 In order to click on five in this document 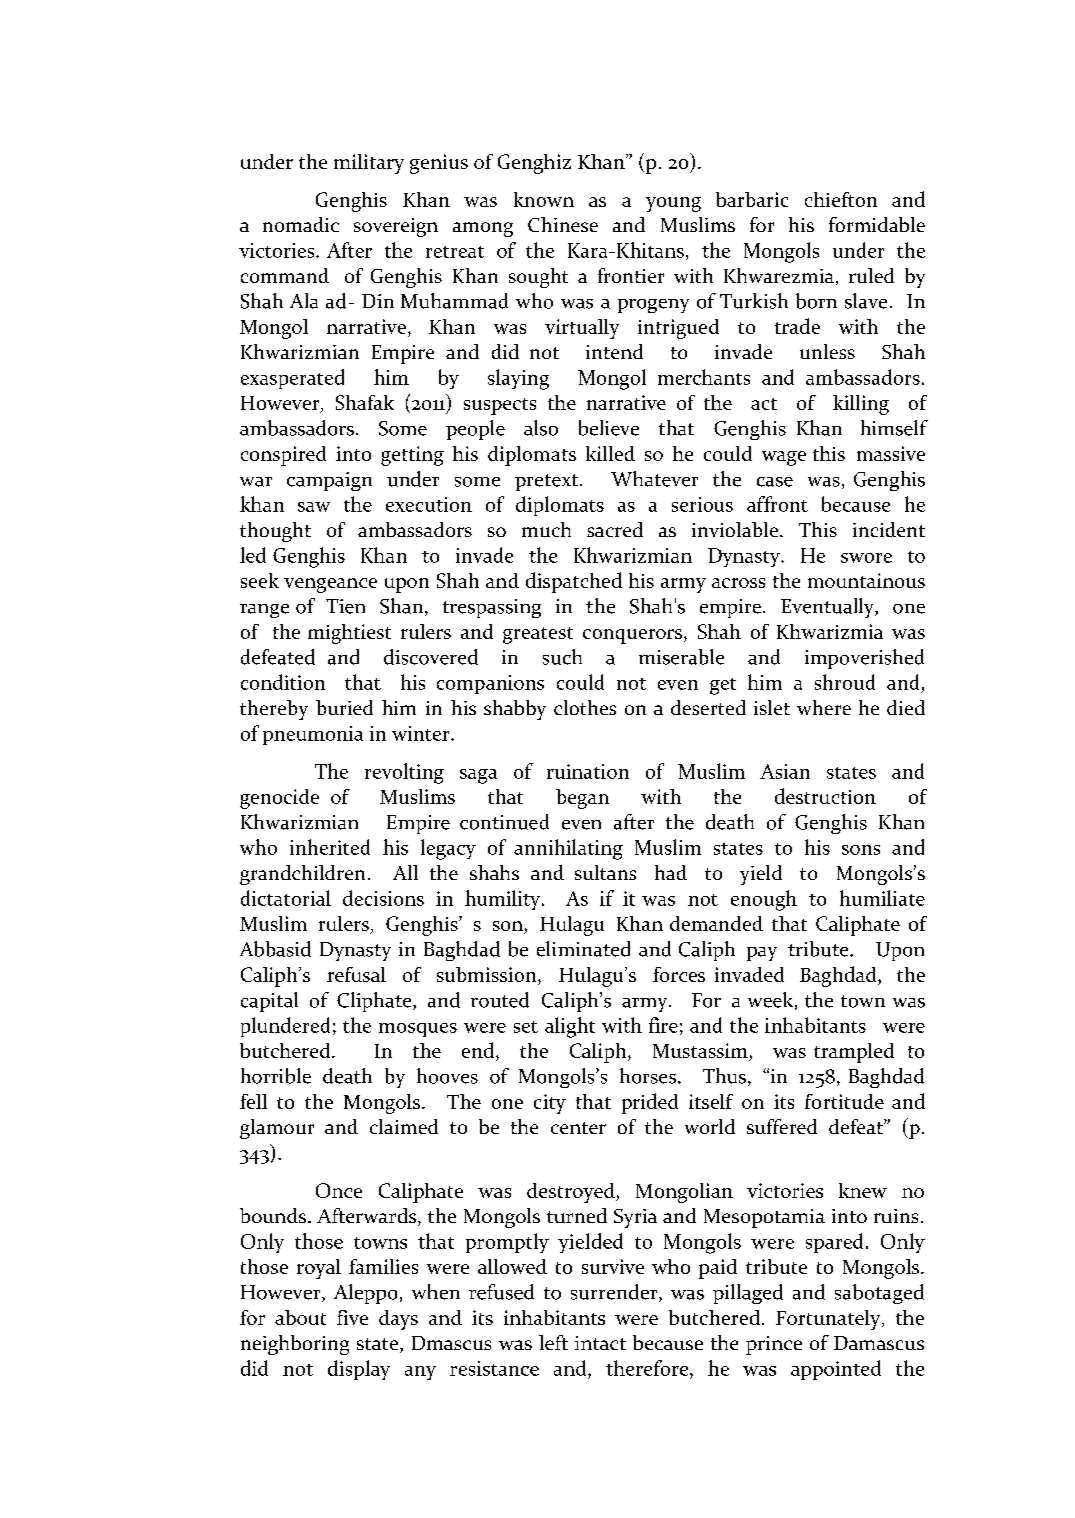, I will do `click(352, 1317)`.
